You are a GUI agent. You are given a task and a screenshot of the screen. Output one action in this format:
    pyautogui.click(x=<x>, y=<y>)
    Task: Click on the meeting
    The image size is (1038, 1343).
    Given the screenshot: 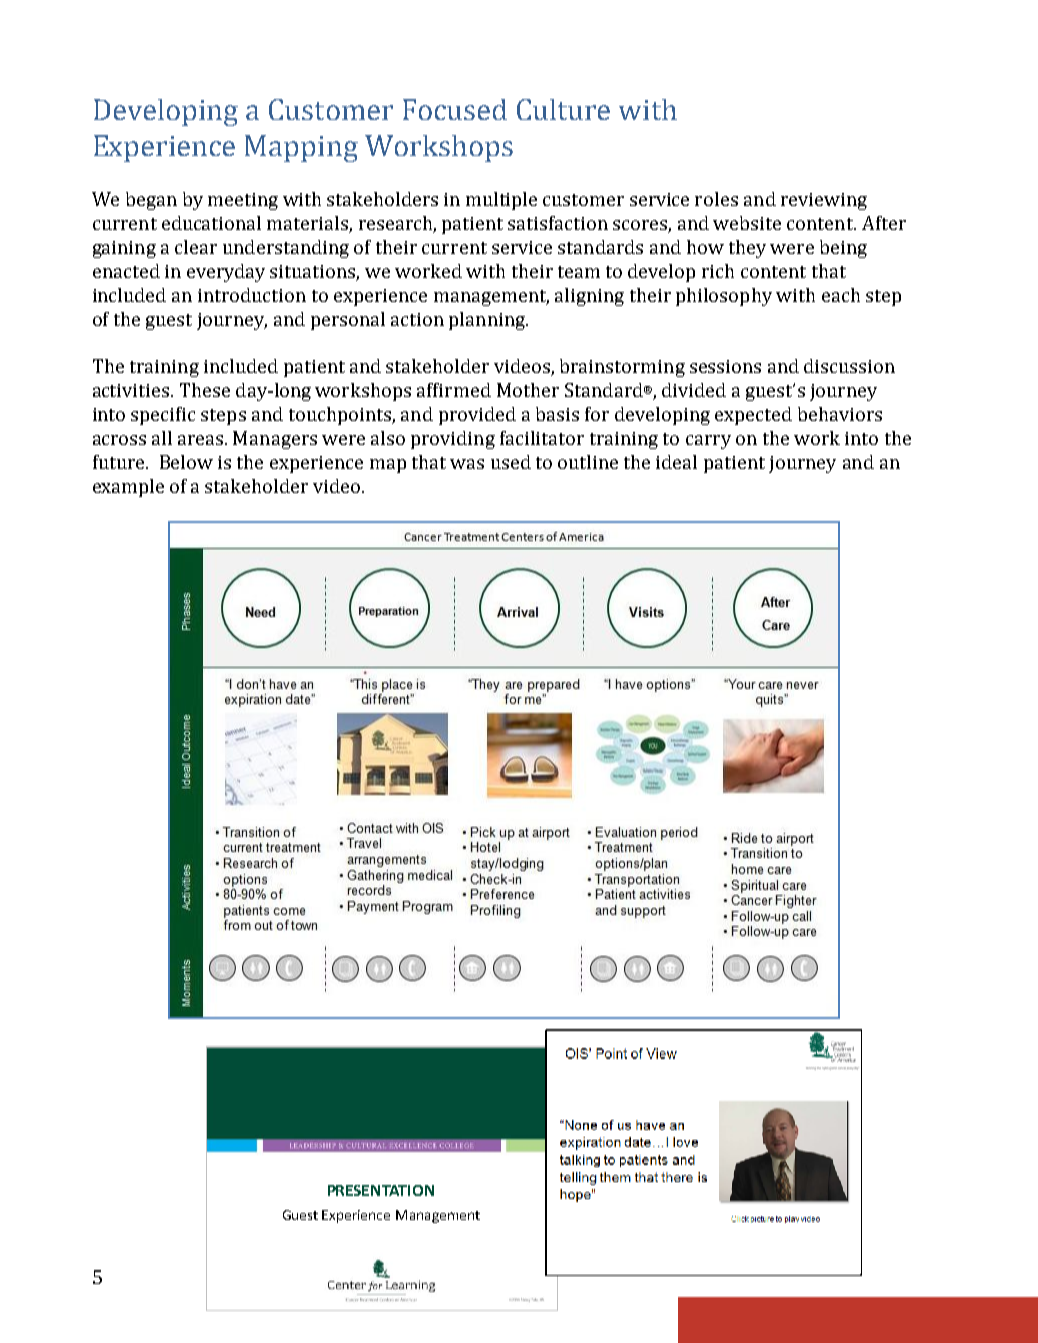 What is the action you would take?
    pyautogui.click(x=243, y=201)
